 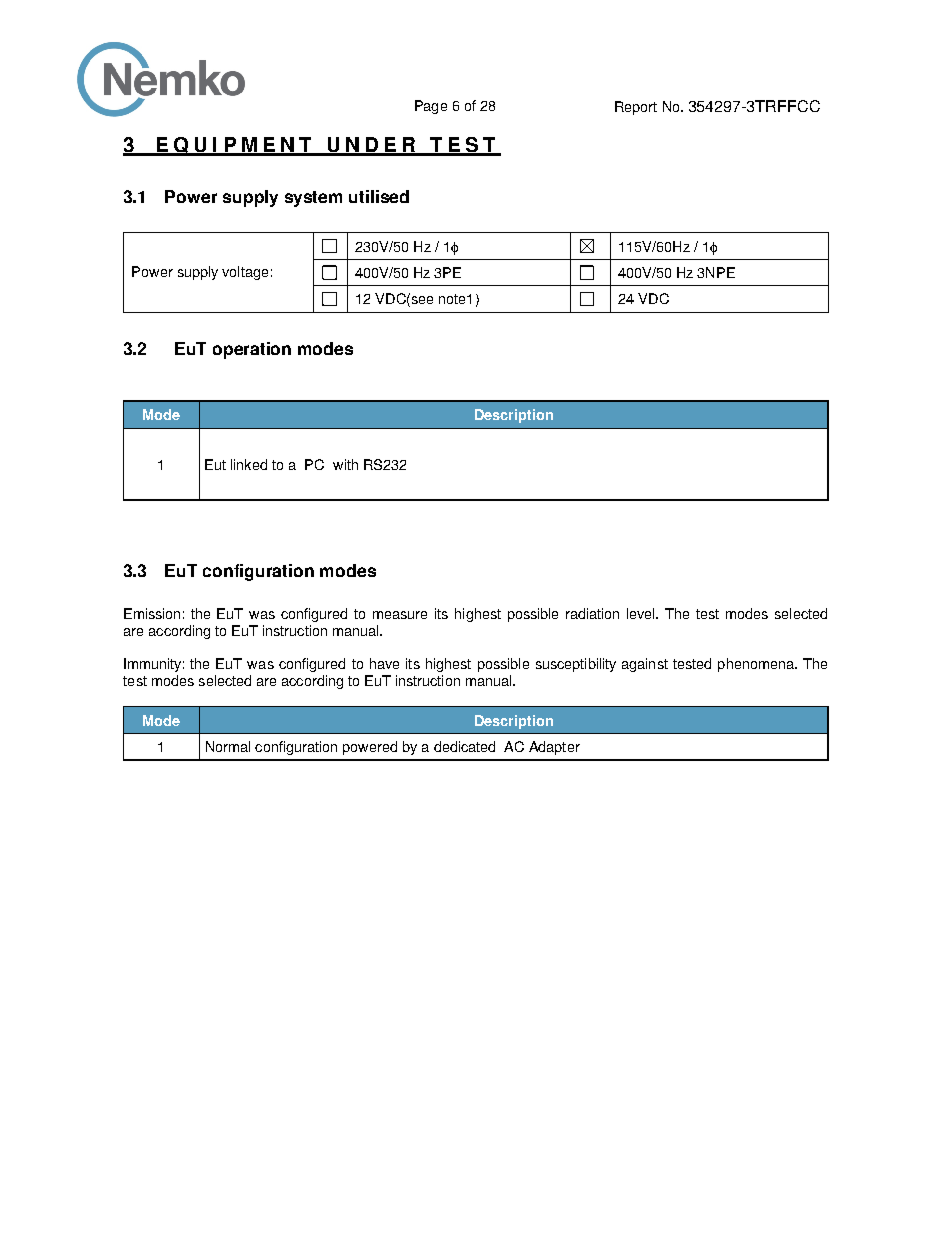 I want to click on Page, so click(x=431, y=107).
